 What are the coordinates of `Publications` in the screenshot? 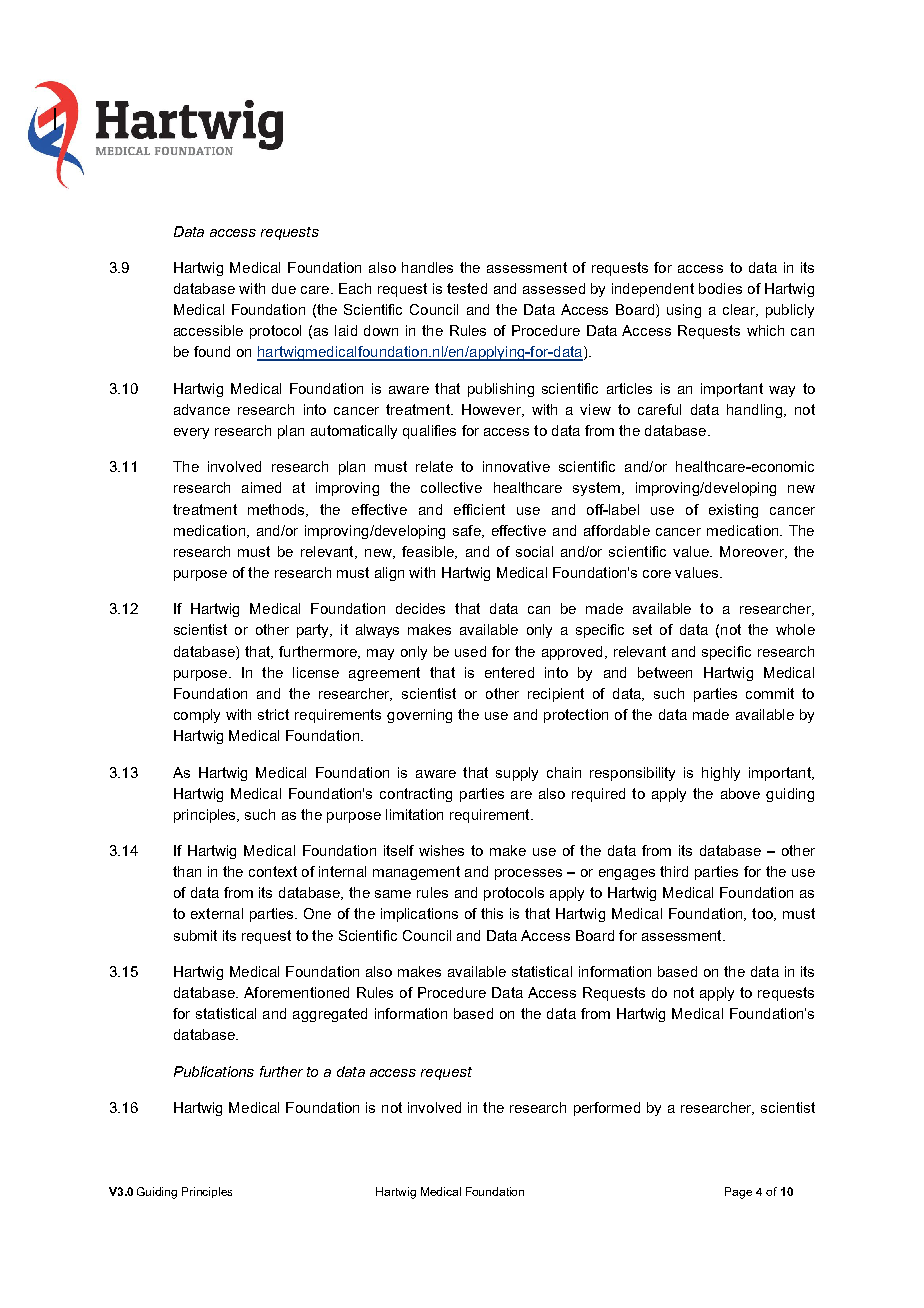 It's located at (214, 1071).
